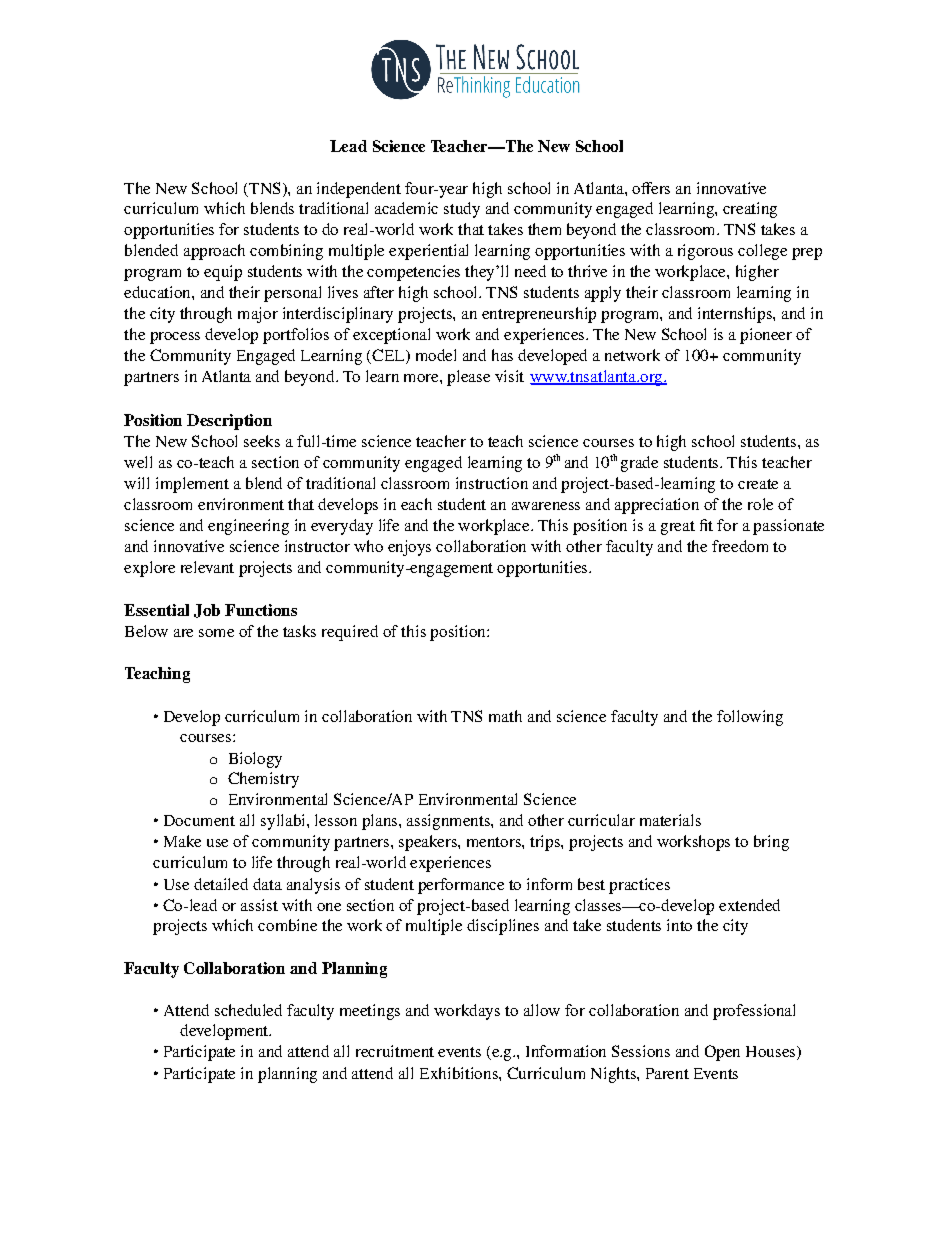 This screenshot has width=952, height=1233. Describe the element at coordinates (740, 546) in the screenshot. I see `freedom` at that location.
